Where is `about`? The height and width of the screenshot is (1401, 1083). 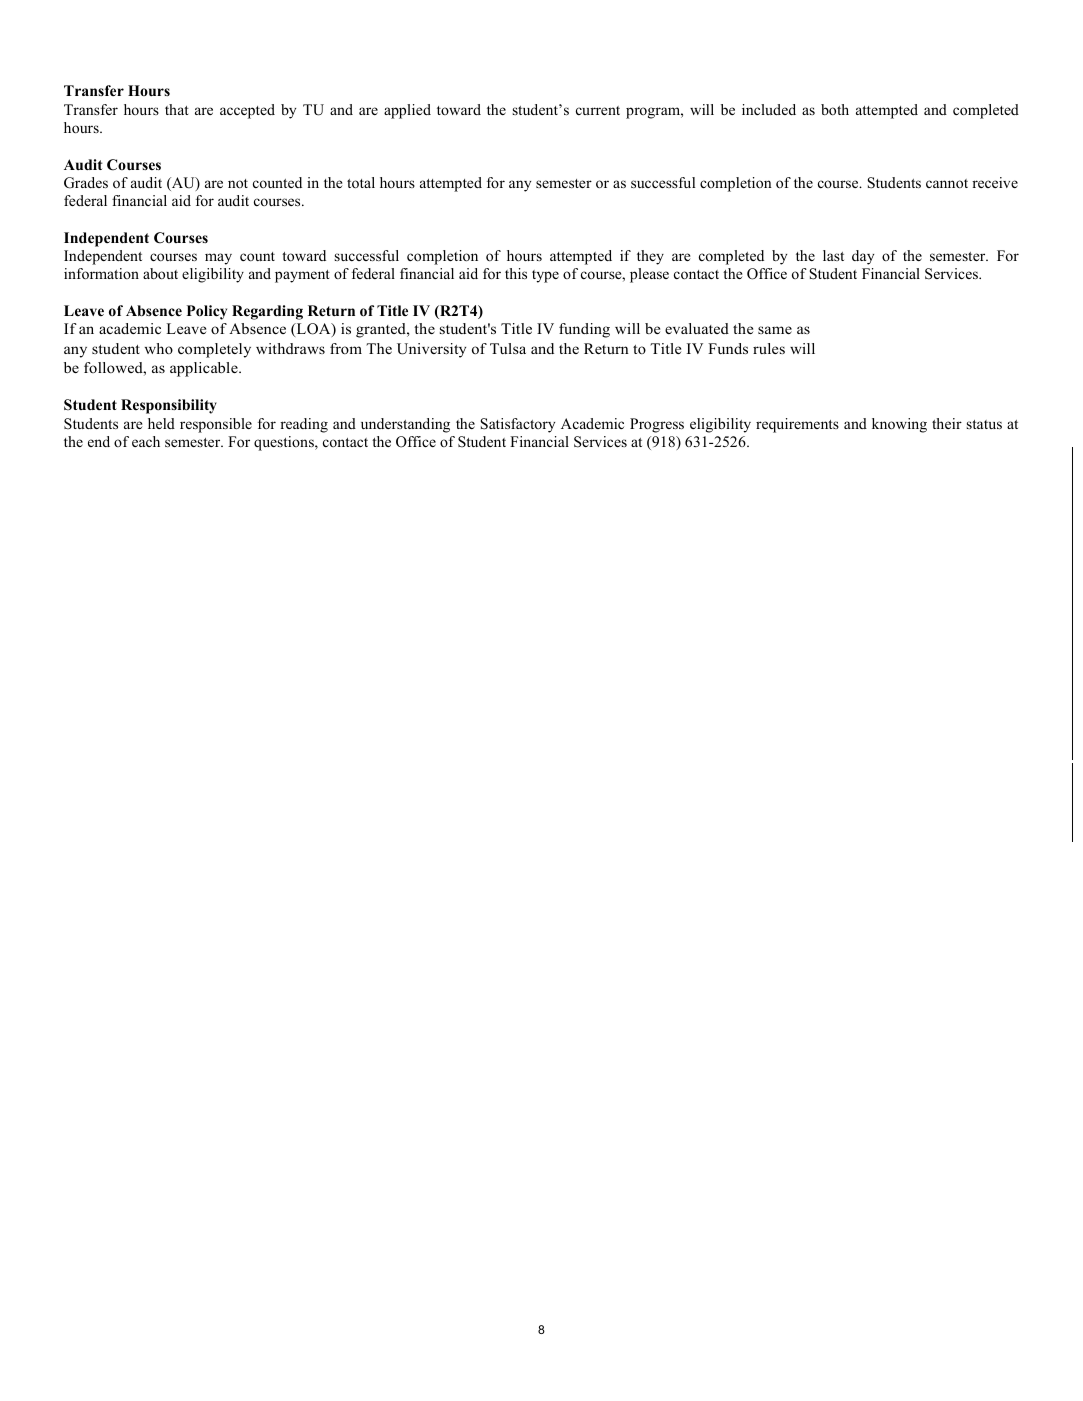
about is located at coordinates (160, 273).
